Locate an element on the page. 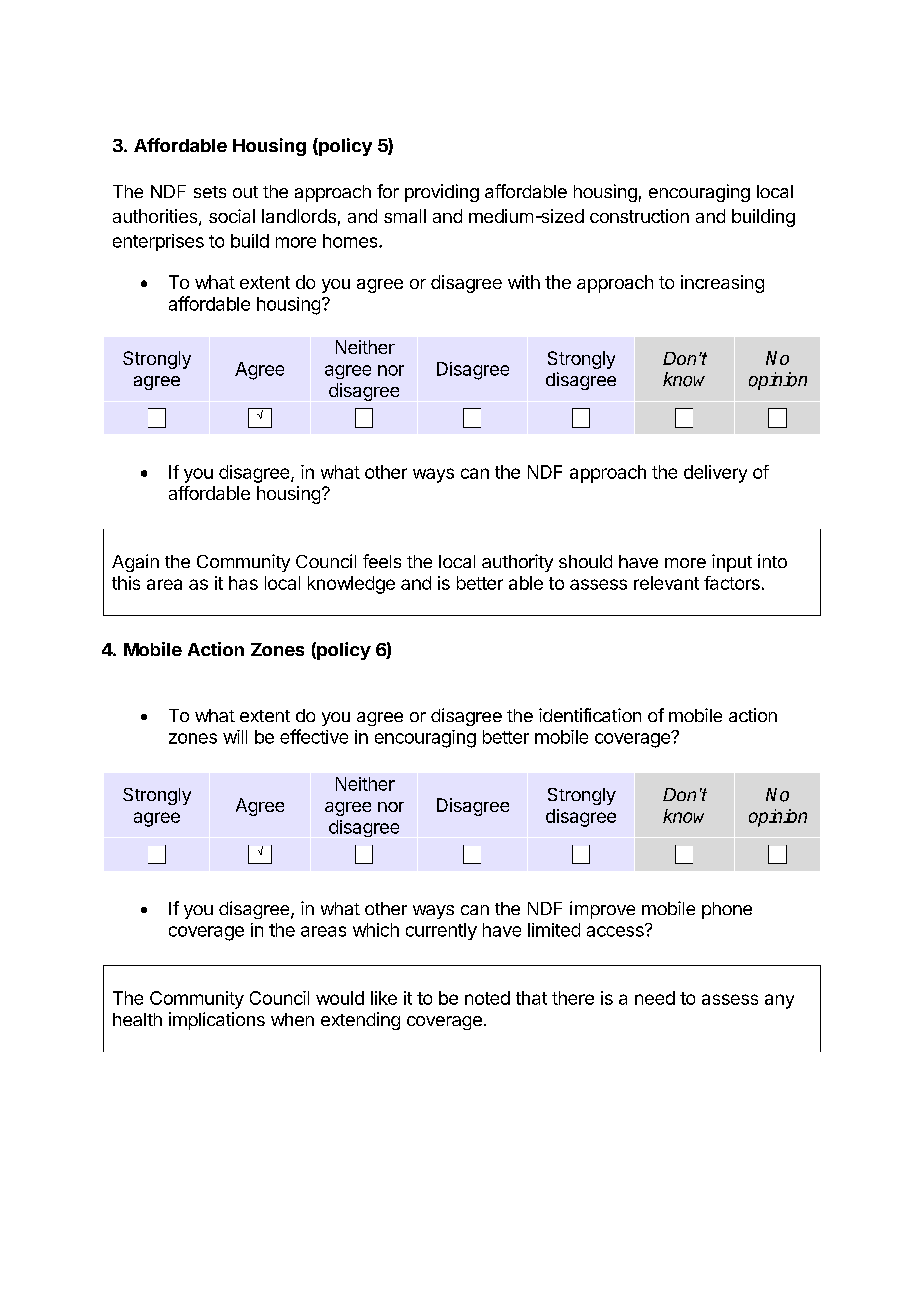 The width and height of the page is (924, 1308). providing is located at coordinates (442, 193).
